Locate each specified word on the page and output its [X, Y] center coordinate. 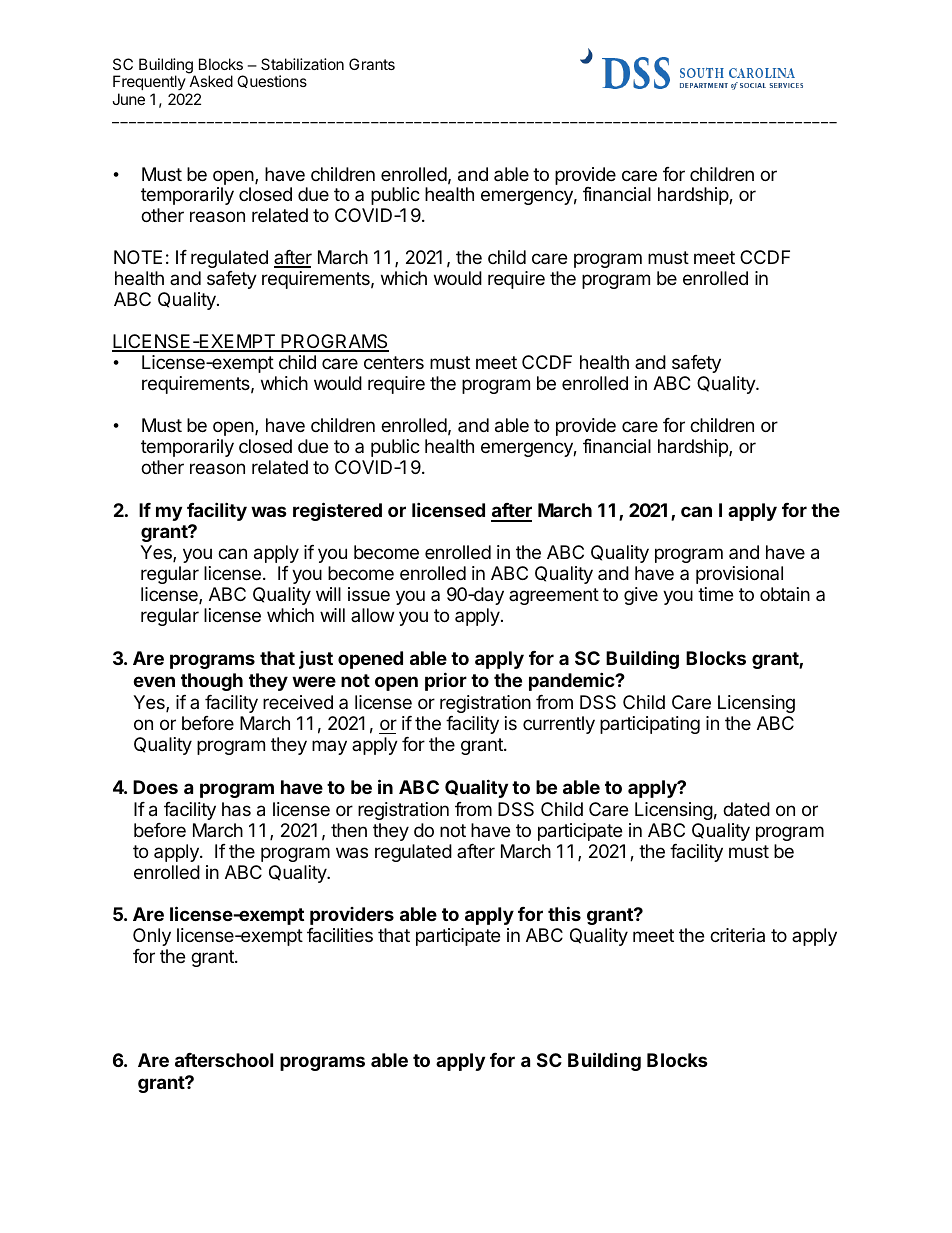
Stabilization [302, 64]
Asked [211, 81]
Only [152, 937]
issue [369, 594]
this [564, 913]
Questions [272, 81]
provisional [739, 575]
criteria [737, 935]
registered [337, 511]
